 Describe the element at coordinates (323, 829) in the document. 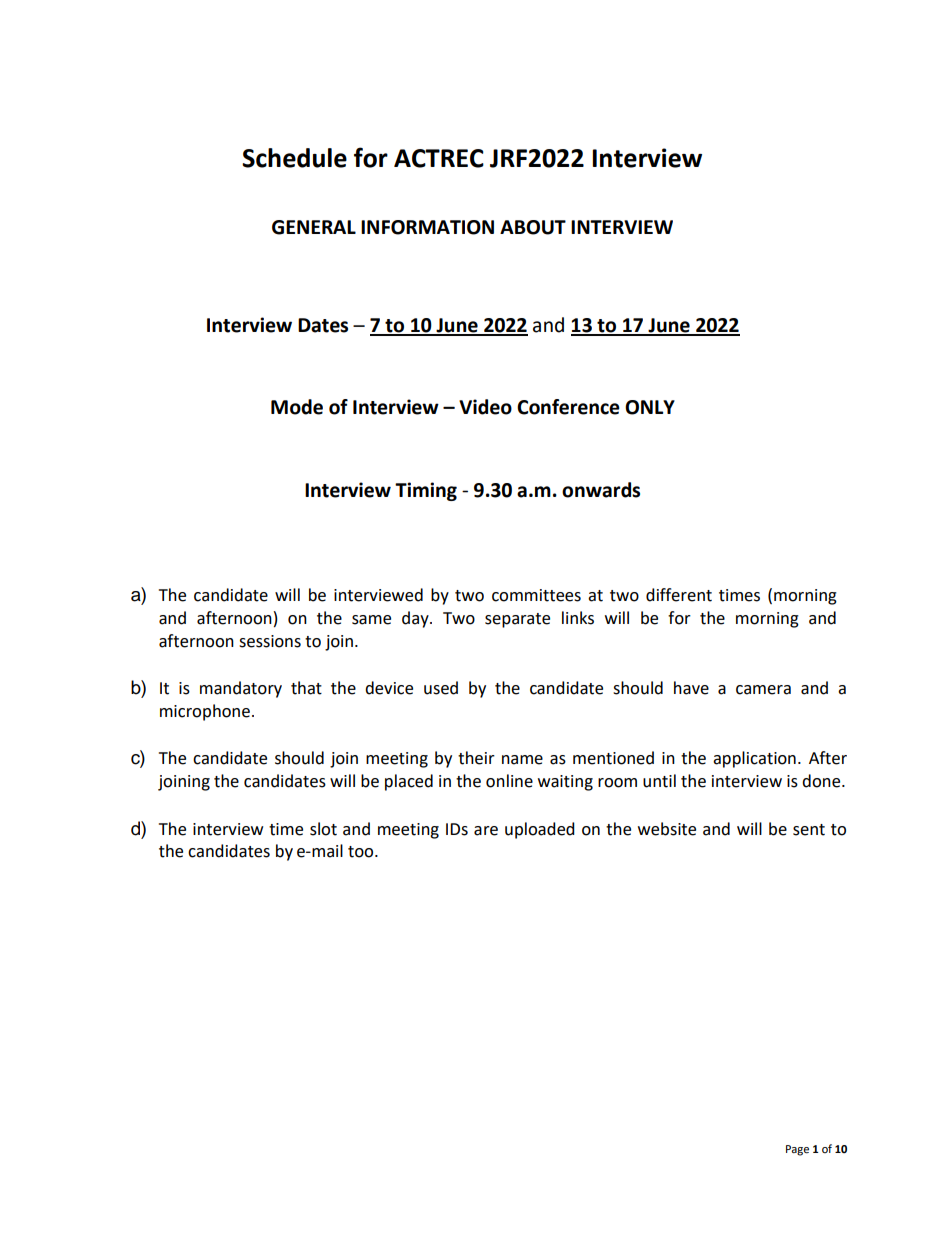

I see `slot` at that location.
